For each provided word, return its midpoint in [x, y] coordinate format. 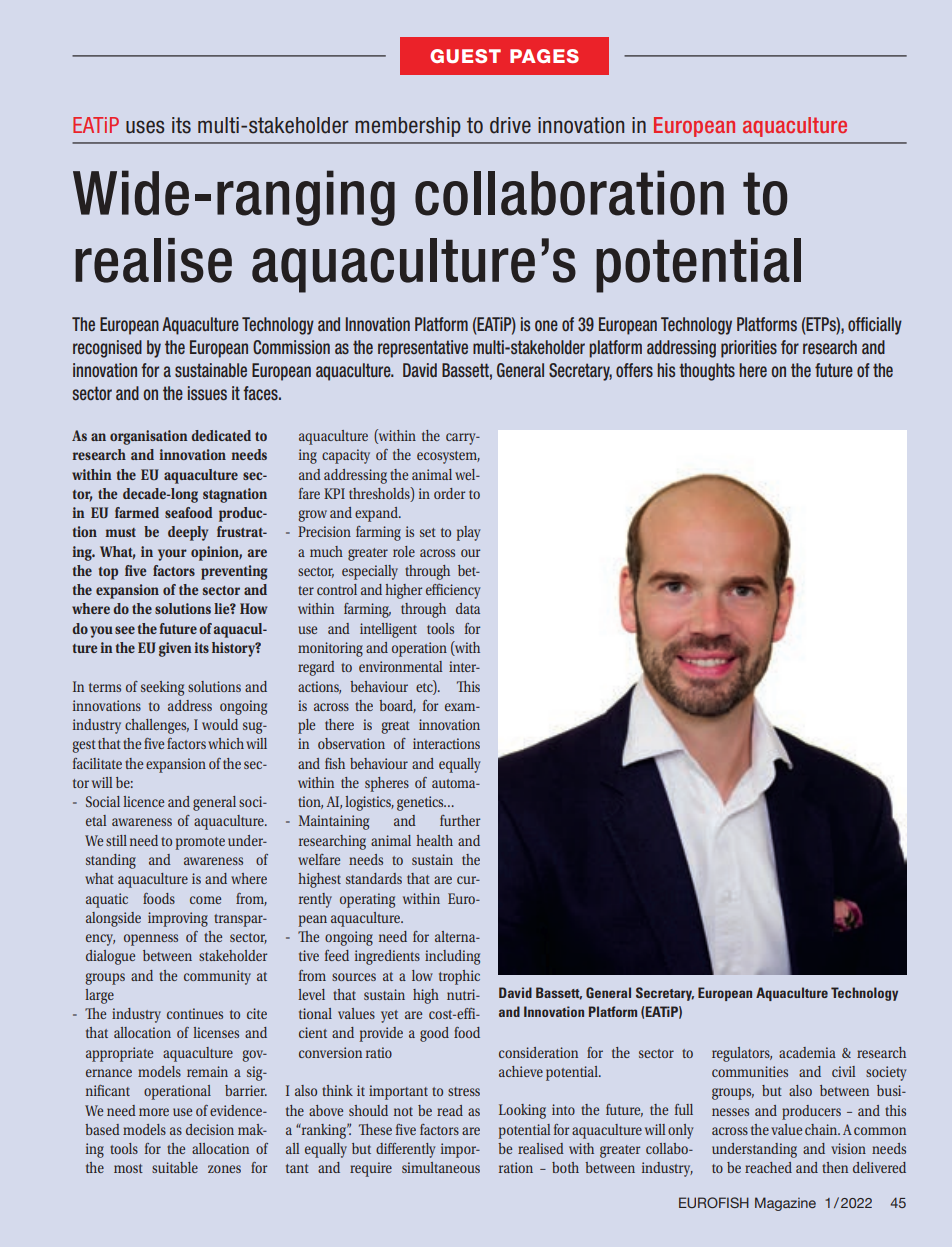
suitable [175, 1167]
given [175, 649]
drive [510, 125]
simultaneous [441, 1167]
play [468, 533]
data [468, 608]
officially [875, 326]
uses [145, 127]
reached [768, 1167]
